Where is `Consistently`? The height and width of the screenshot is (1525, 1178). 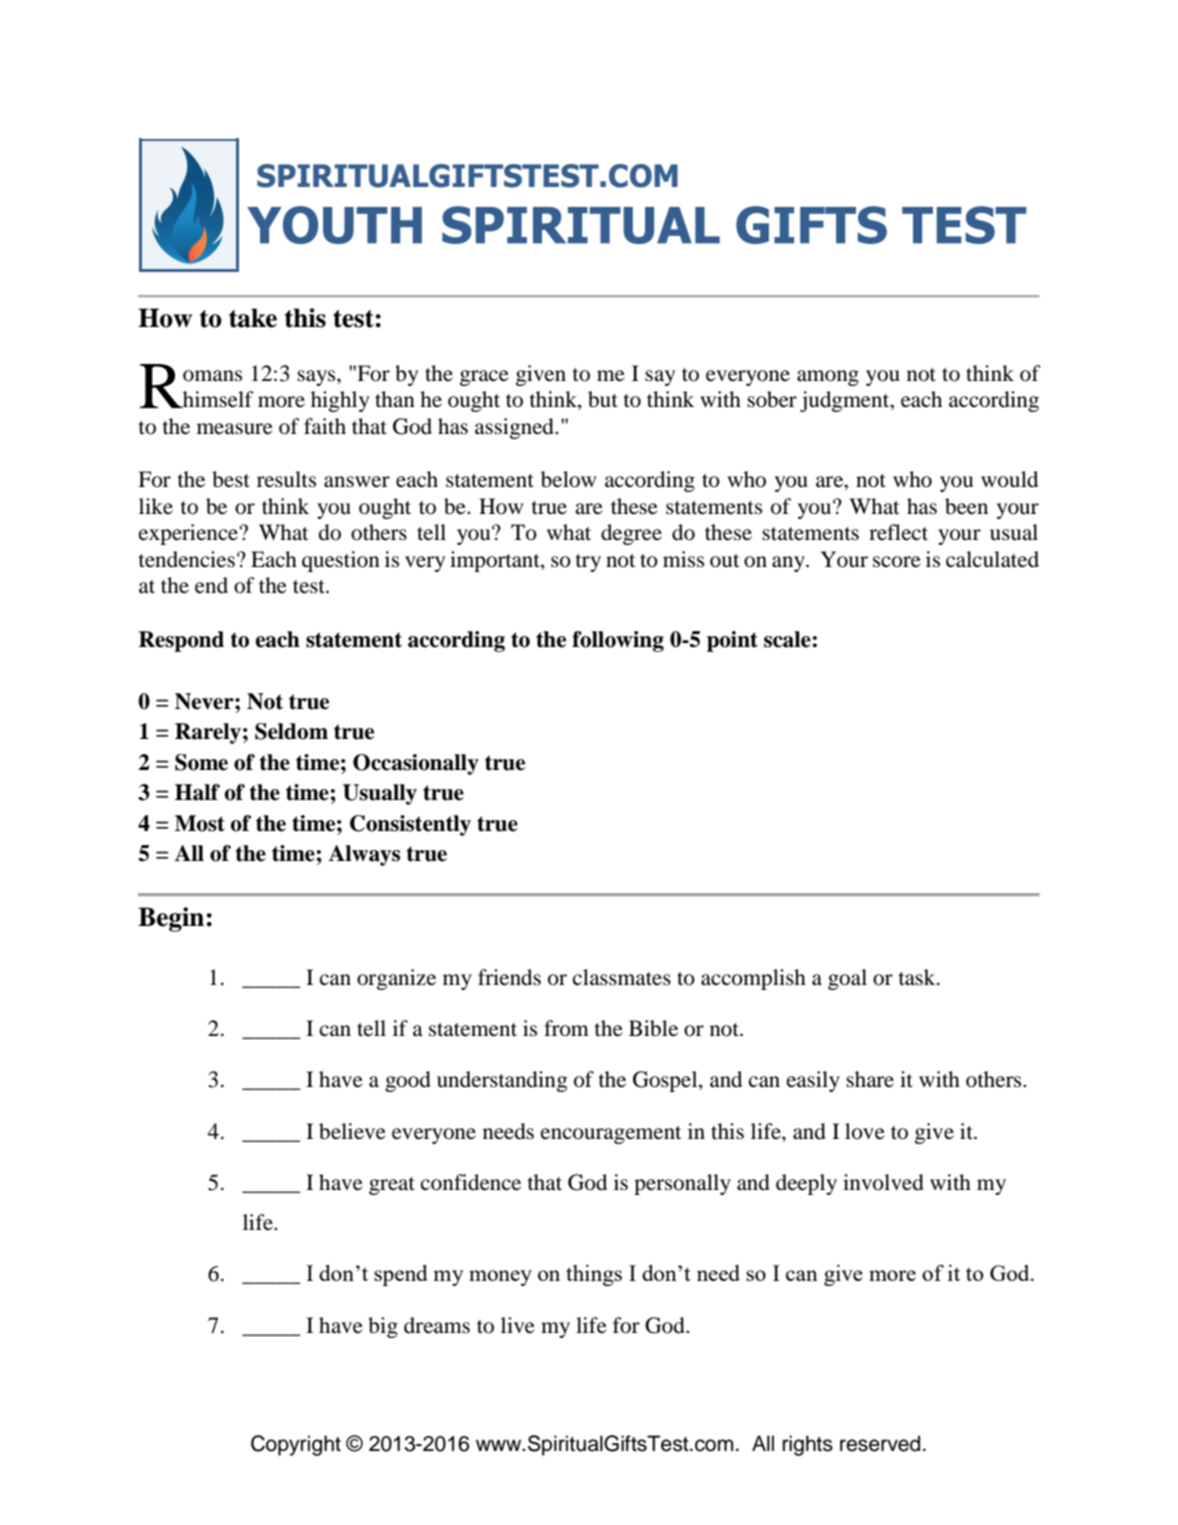
Consistently is located at coordinates (410, 825).
